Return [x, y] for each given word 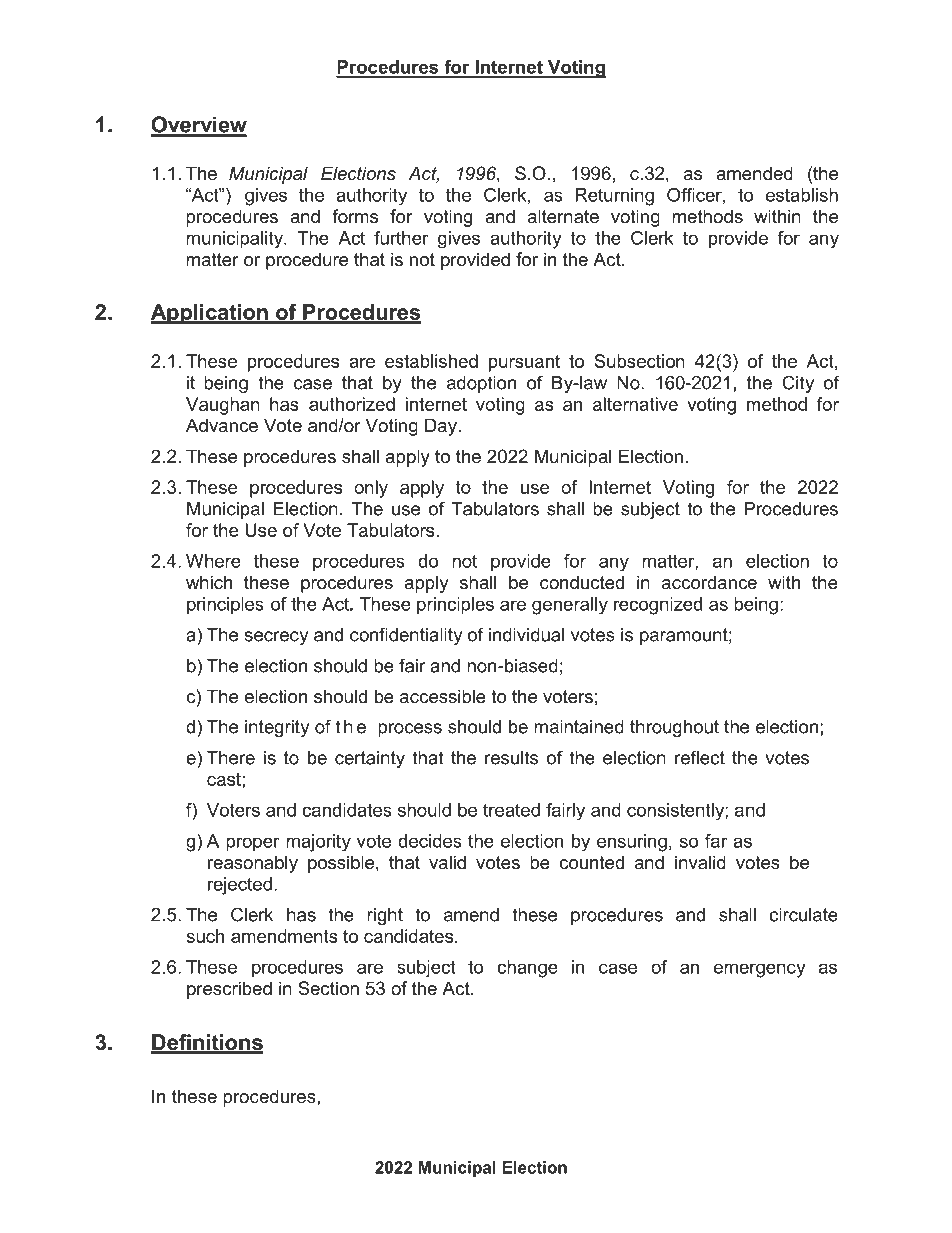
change [527, 969]
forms [355, 216]
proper [253, 844]
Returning [614, 197]
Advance [222, 425]
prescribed [229, 990]
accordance [709, 582]
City [798, 384]
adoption [481, 384]
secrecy [276, 638]
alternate [563, 216]
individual [526, 635]
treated [511, 810]
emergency [759, 970]
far [716, 841]
